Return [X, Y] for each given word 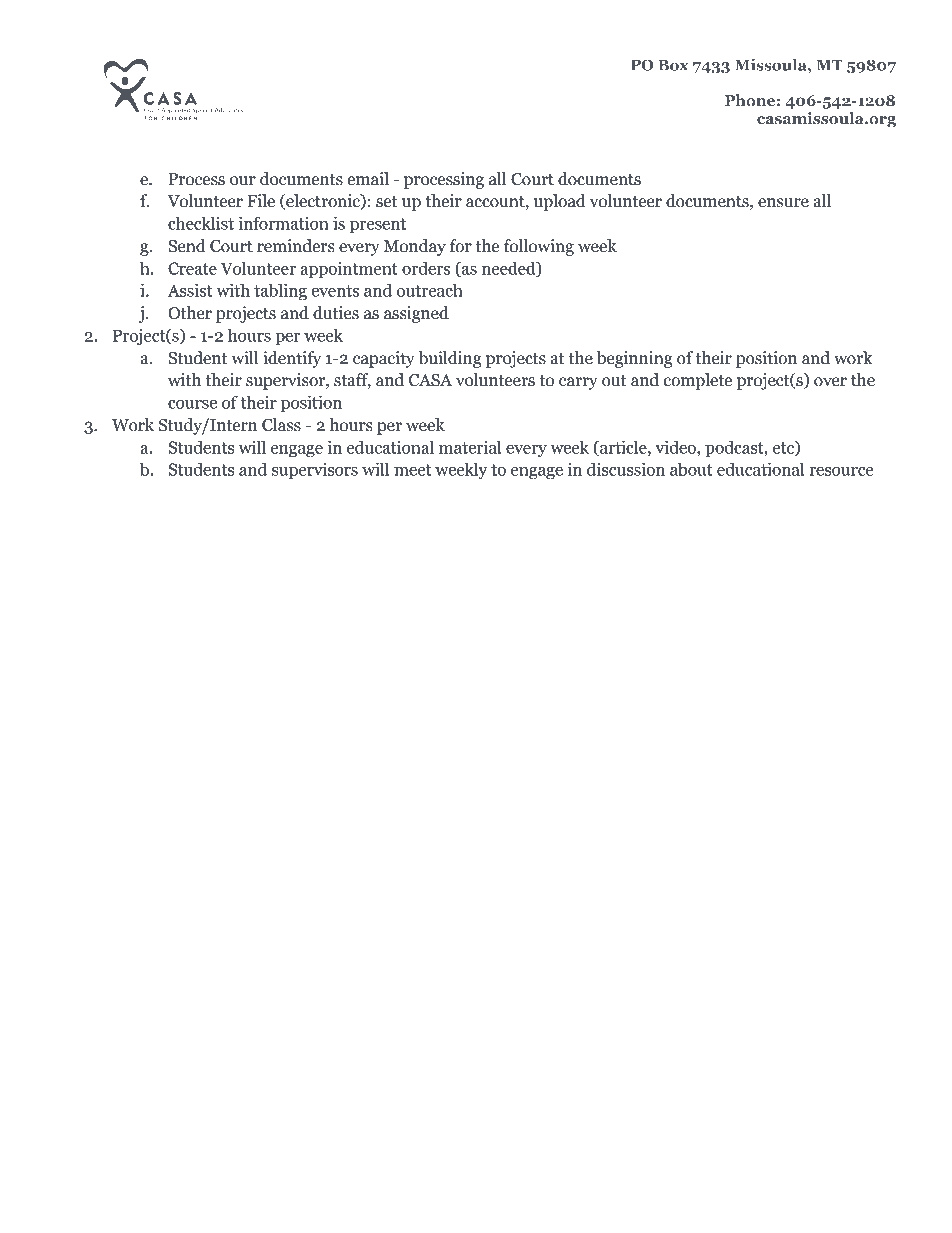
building [450, 359]
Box [673, 65]
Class [281, 425]
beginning [635, 359]
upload [560, 202]
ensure [783, 203]
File [261, 201]
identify [292, 359]
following [539, 247]
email [368, 179]
